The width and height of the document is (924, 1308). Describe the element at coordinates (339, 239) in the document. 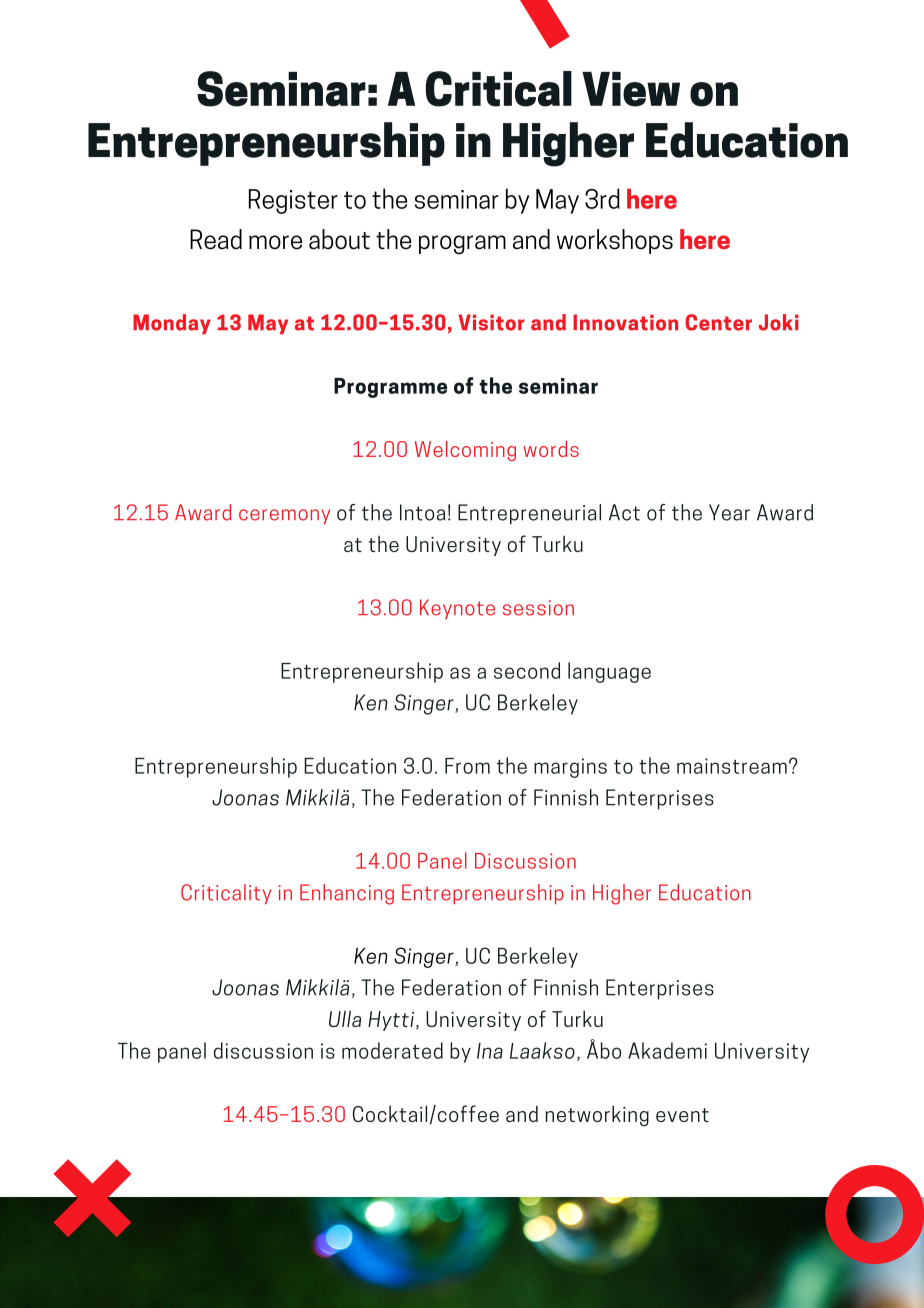

I see `about` at that location.
